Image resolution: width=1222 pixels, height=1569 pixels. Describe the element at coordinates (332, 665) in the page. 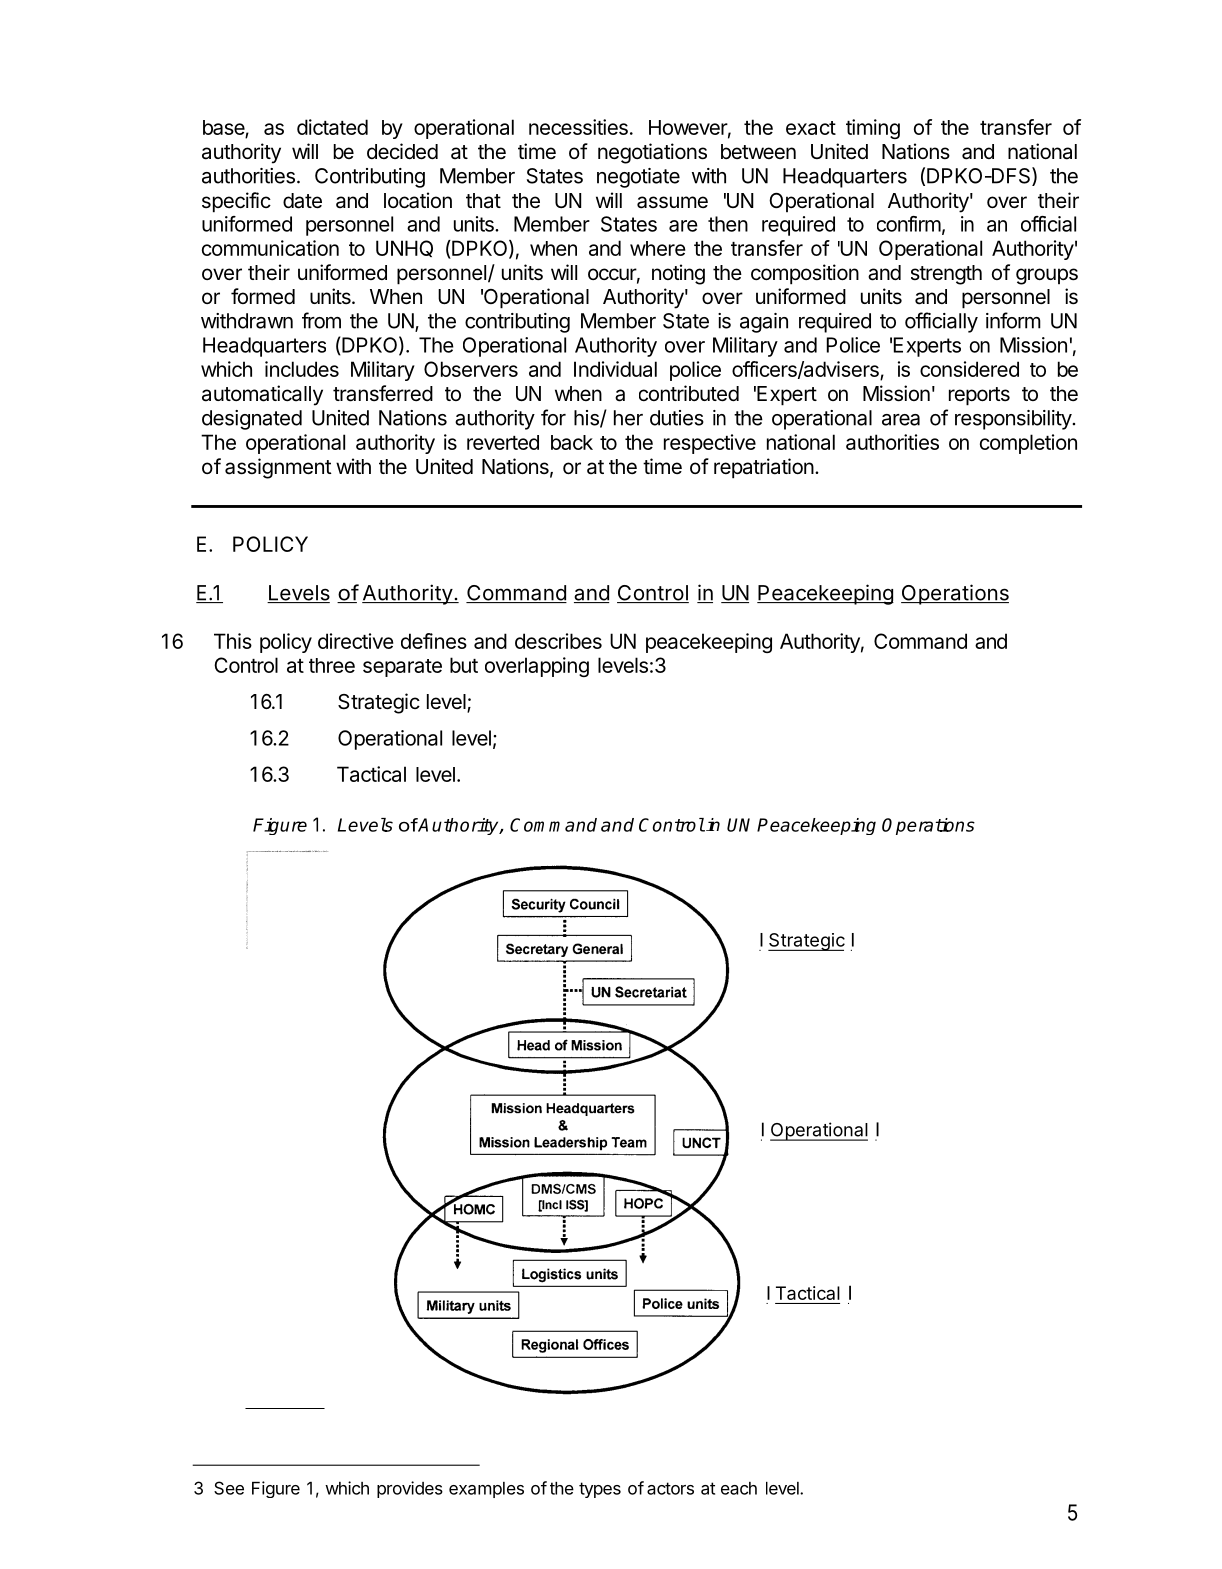

I see `three` at that location.
